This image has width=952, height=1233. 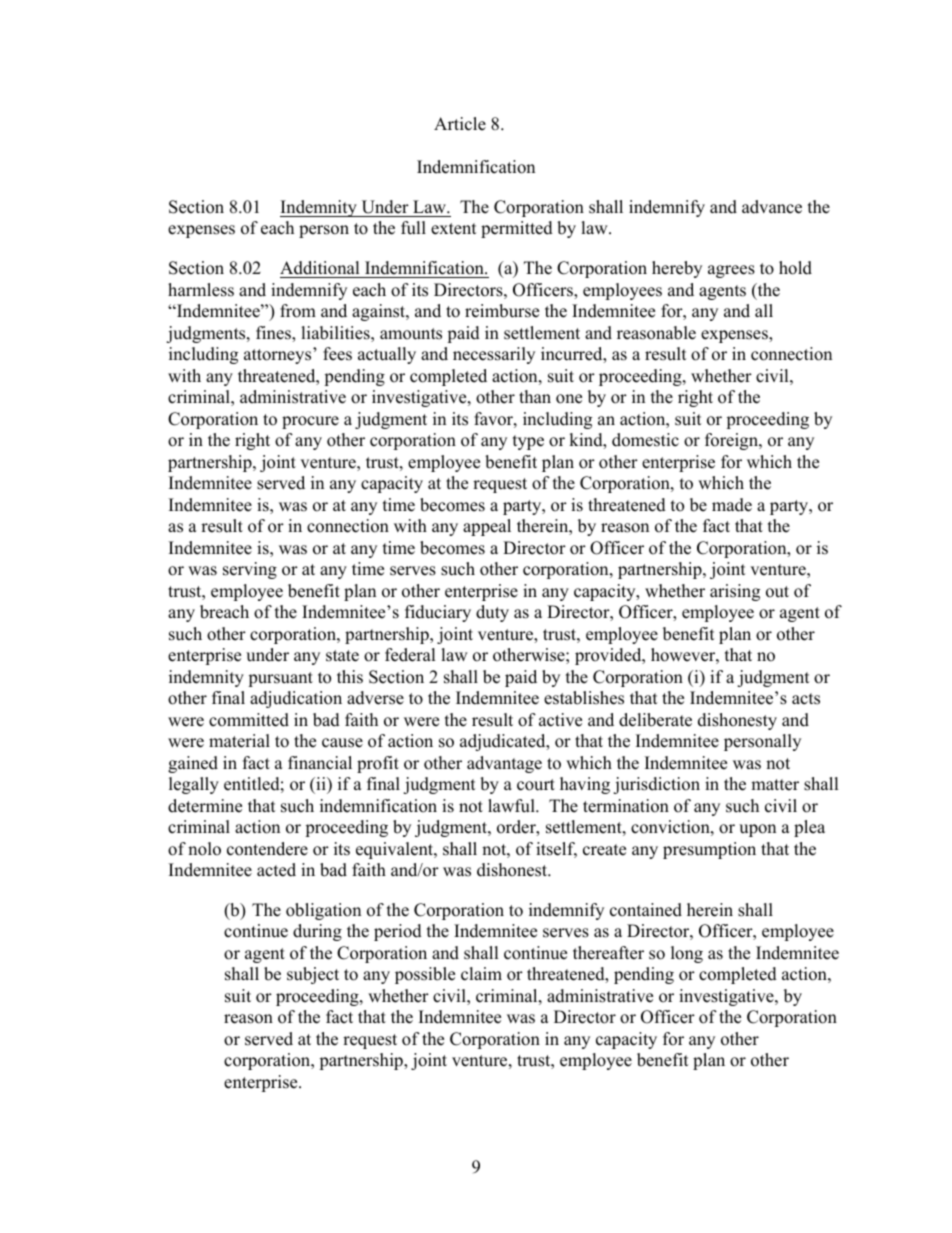 What do you see at coordinates (310, 422) in the image?
I see `procure` at bounding box center [310, 422].
